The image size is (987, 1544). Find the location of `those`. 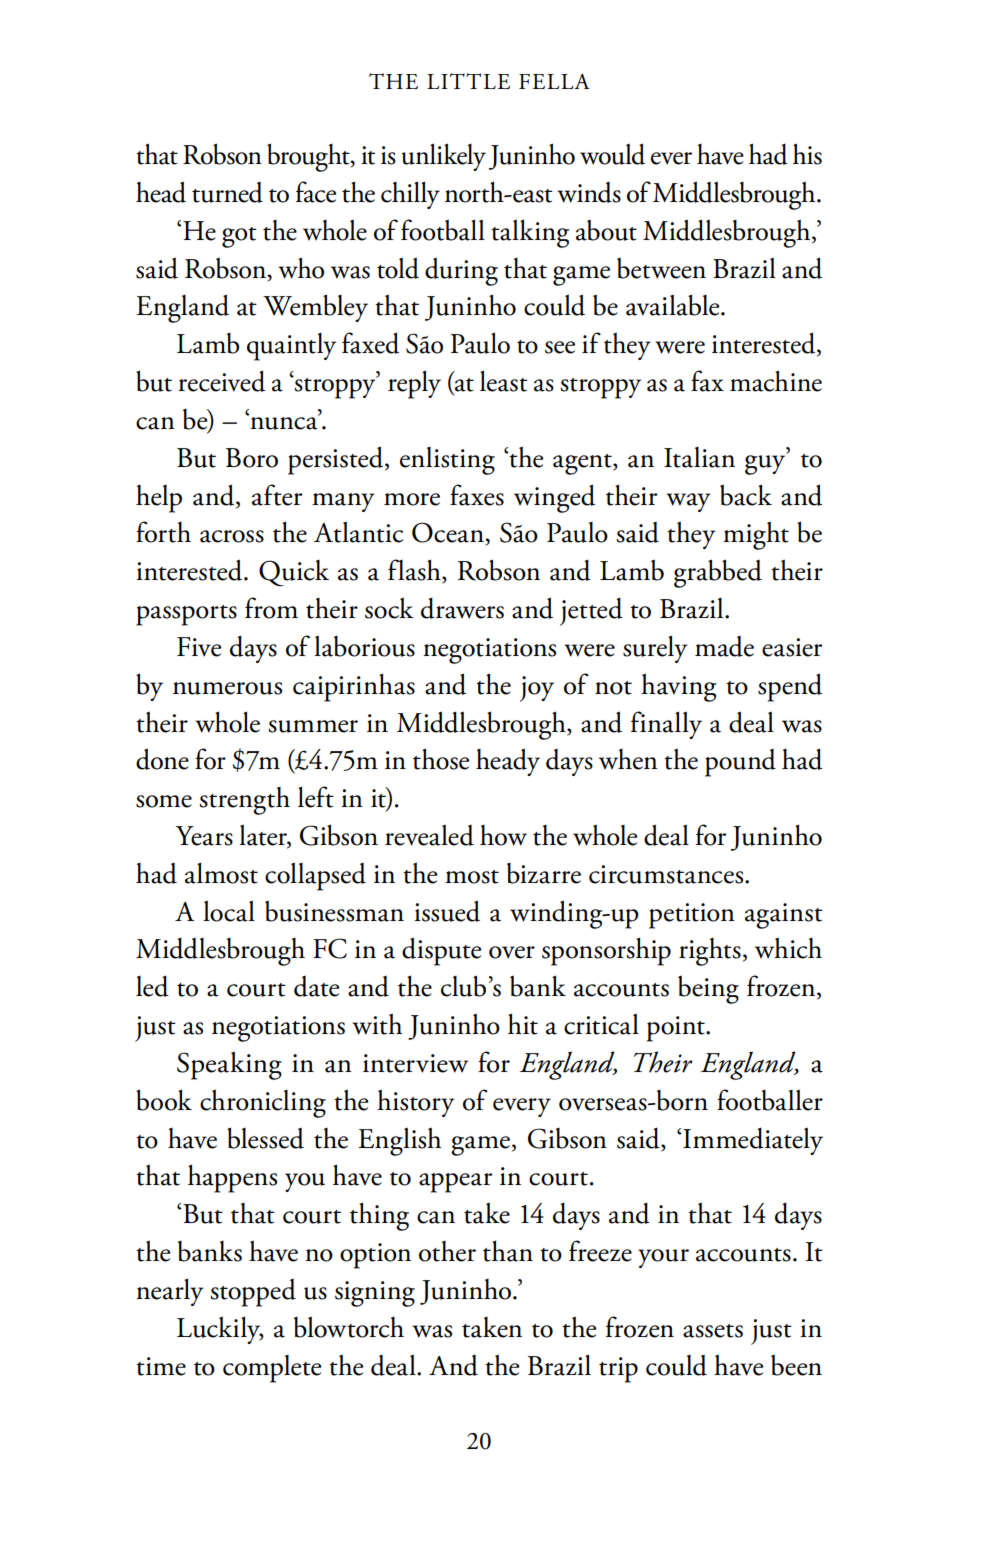

those is located at coordinates (441, 759).
